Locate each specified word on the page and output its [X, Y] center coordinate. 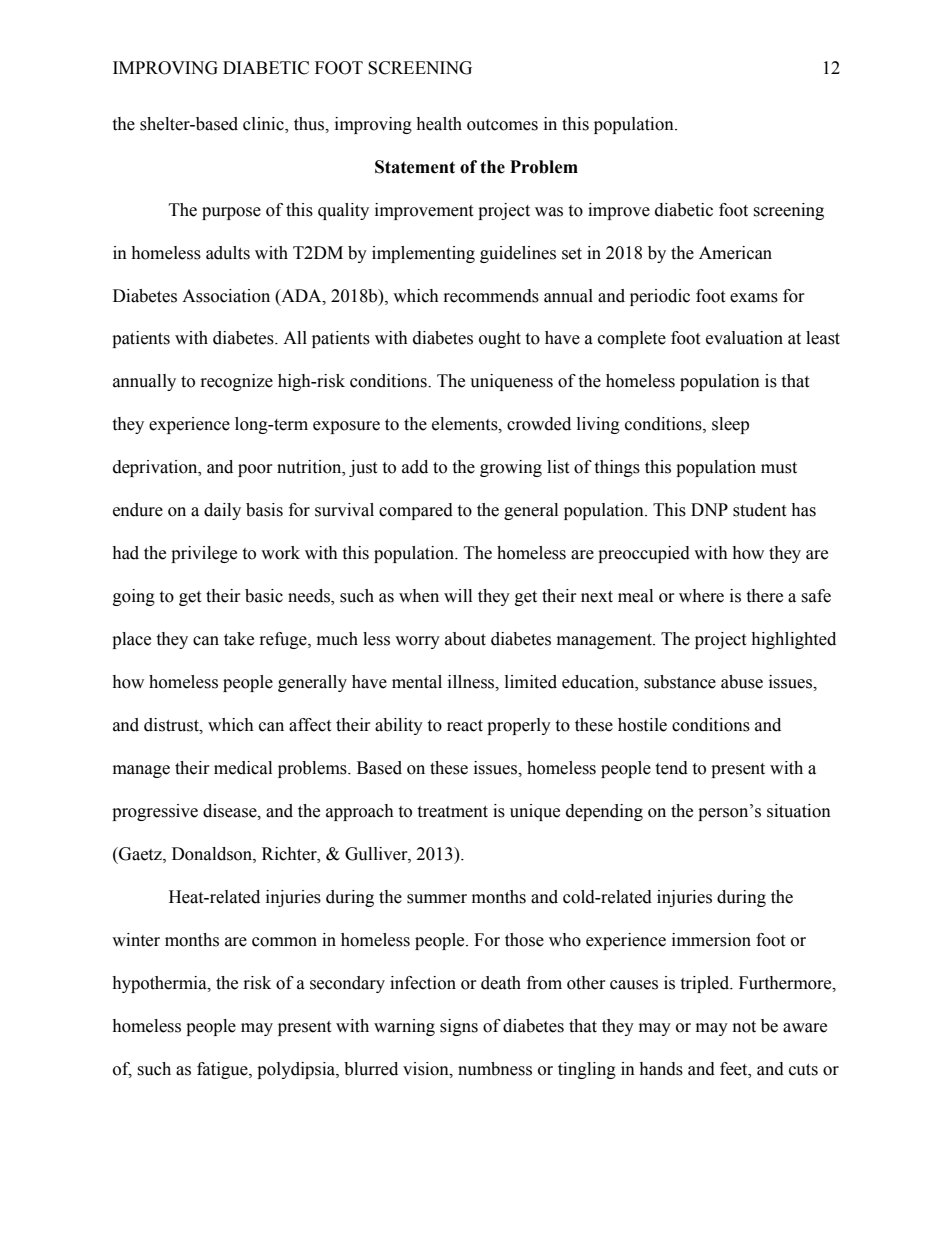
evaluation [744, 338]
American [735, 253]
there [764, 596]
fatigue [223, 1070]
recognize [237, 382]
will [458, 595]
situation [799, 811]
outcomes [502, 125]
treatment [452, 812]
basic [264, 596]
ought [500, 339]
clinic [264, 124]
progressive [155, 812]
